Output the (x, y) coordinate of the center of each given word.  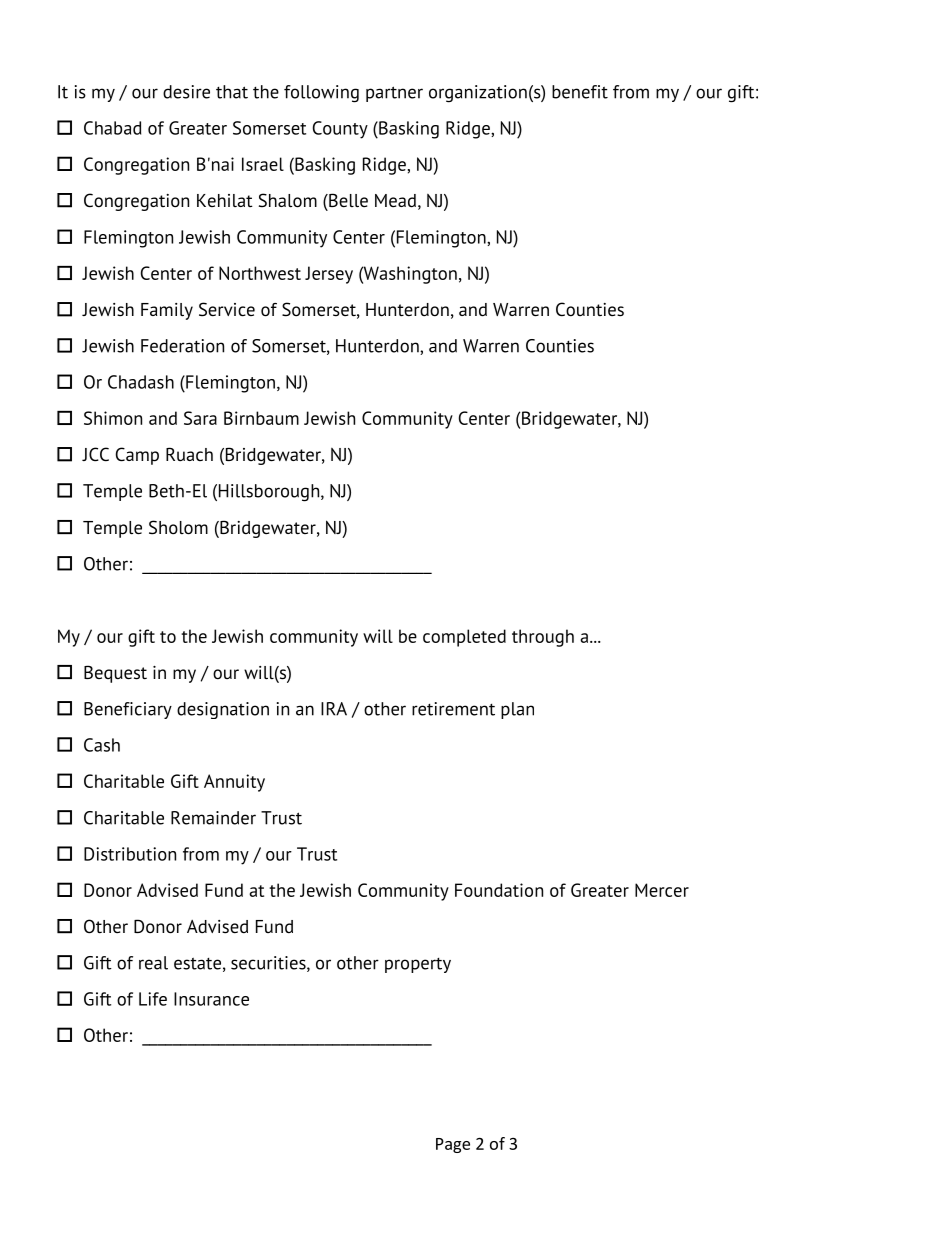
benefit (580, 92)
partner (394, 94)
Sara (200, 418)
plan (517, 710)
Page (453, 1145)
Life (153, 999)
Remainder (213, 818)
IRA (334, 709)
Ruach (189, 454)
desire (186, 92)
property (418, 965)
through (543, 638)
